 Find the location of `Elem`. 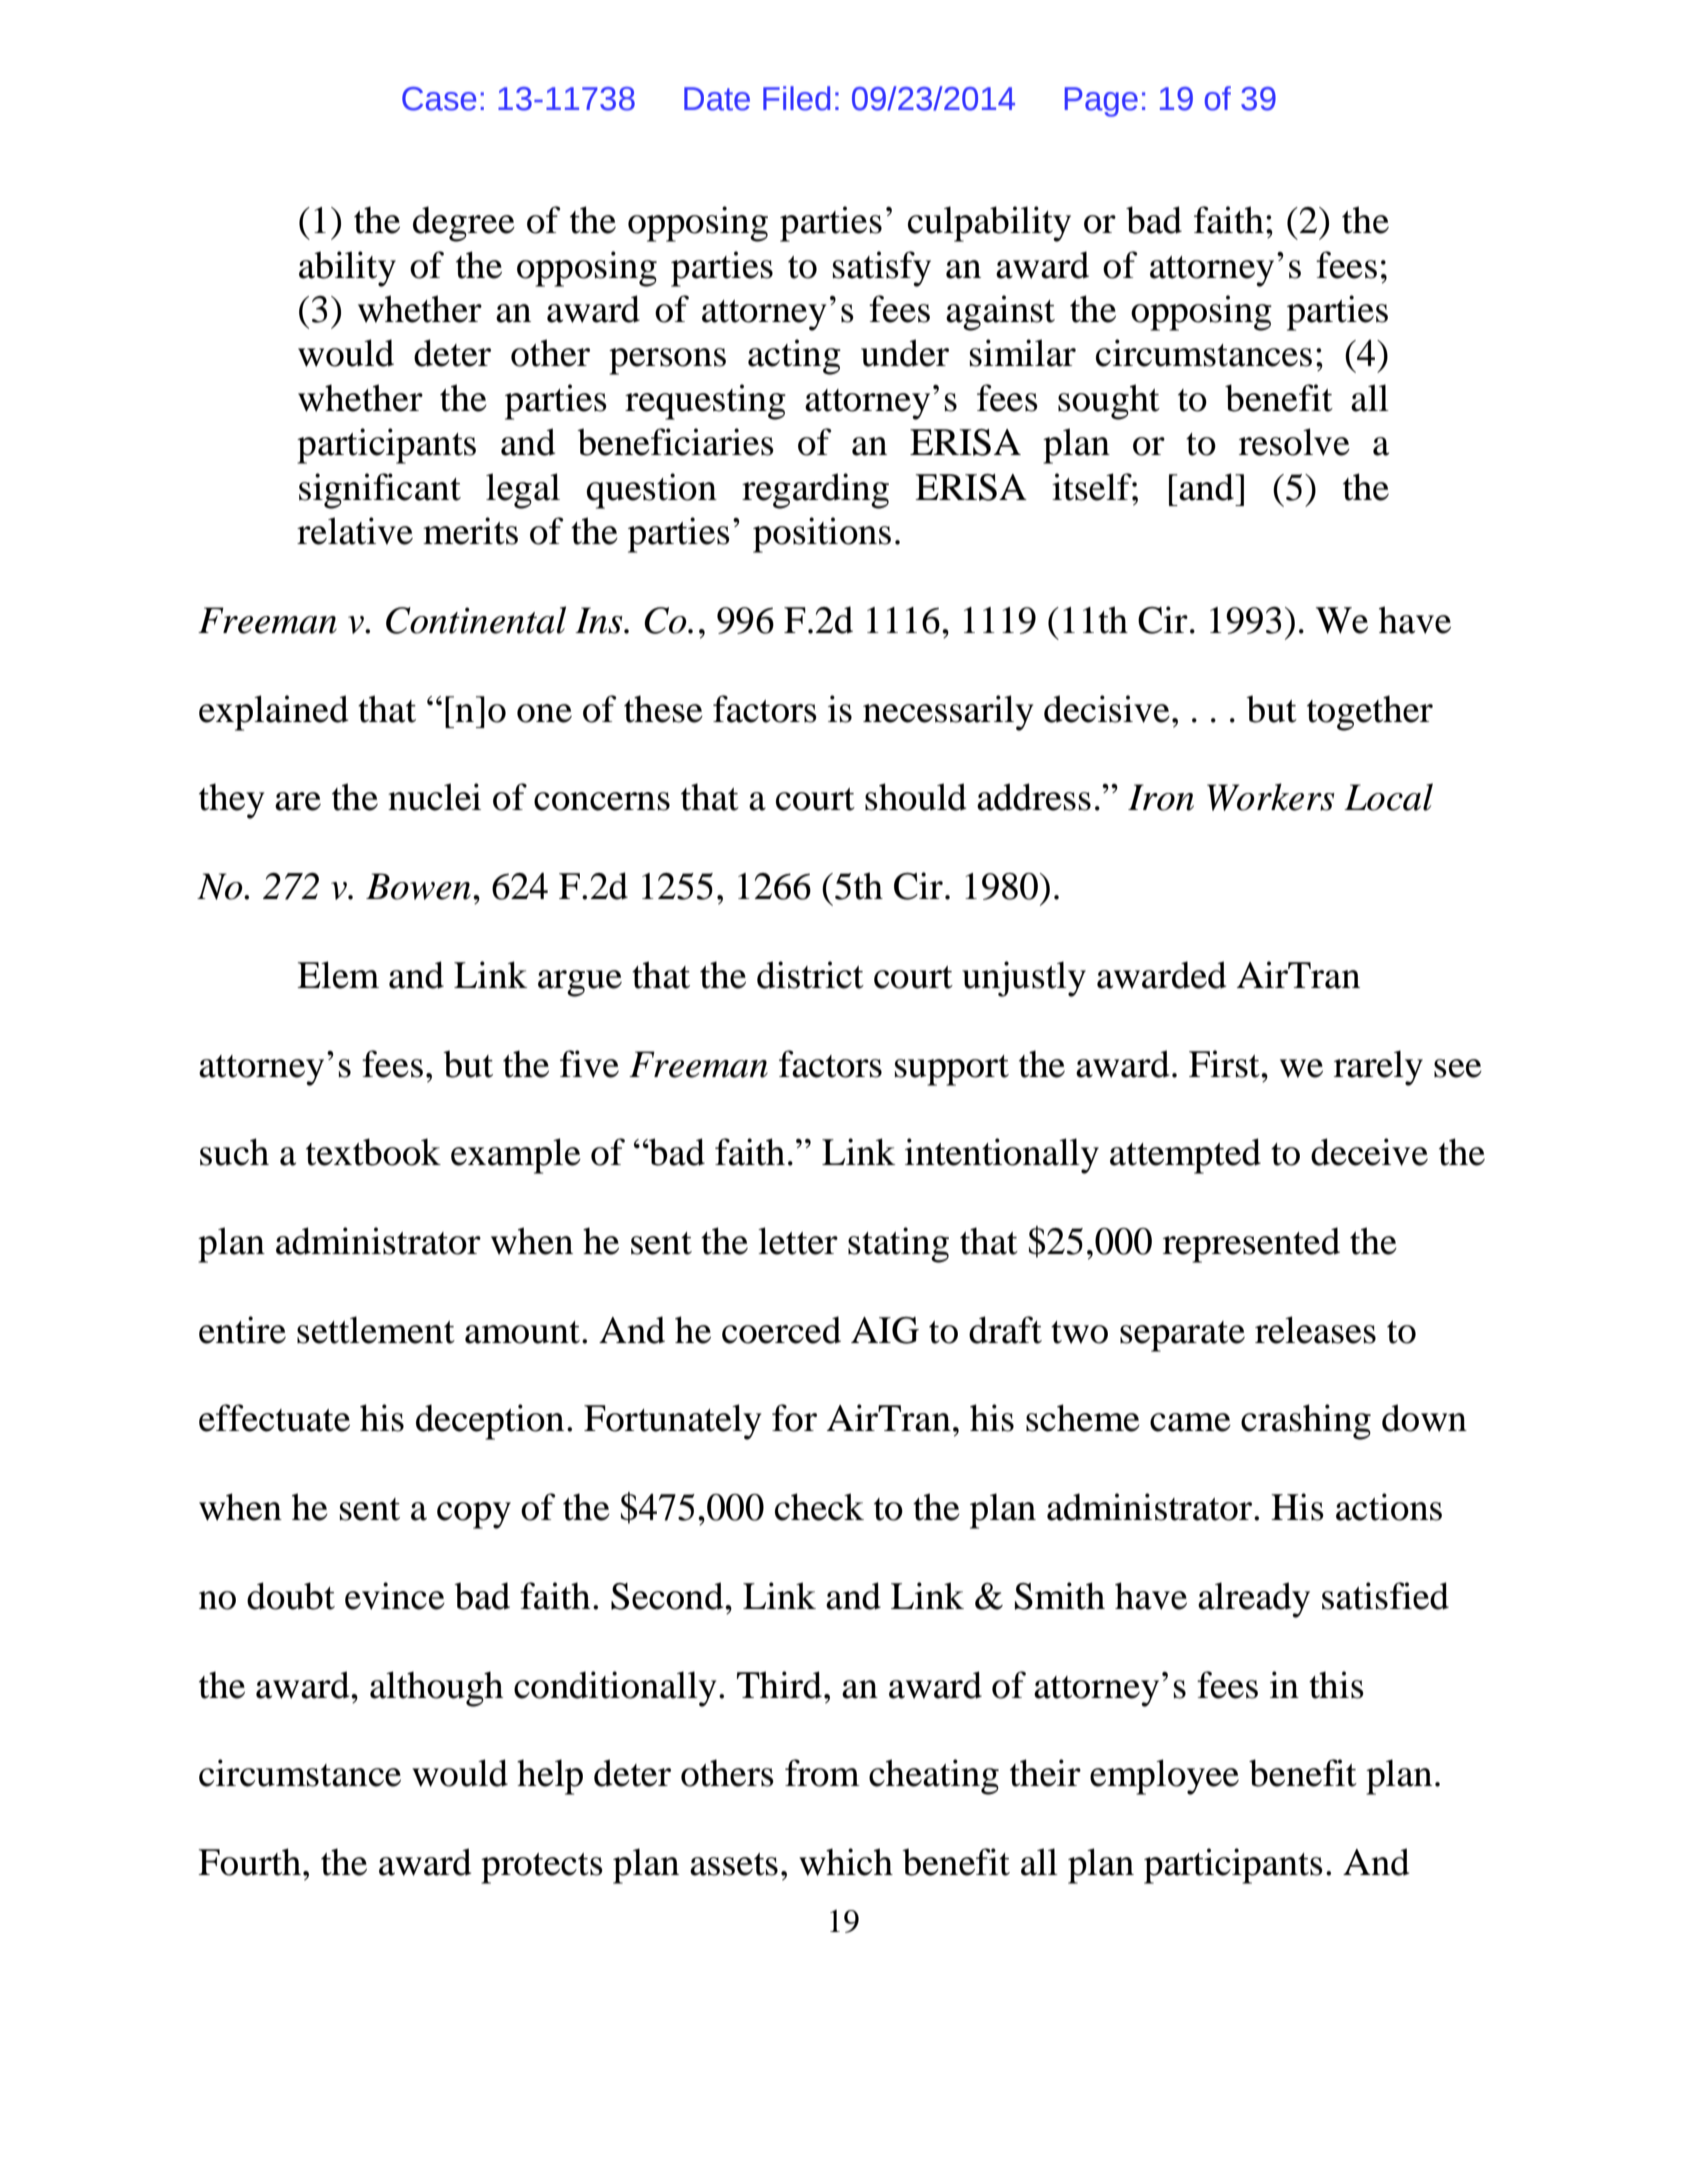

Elem is located at coordinates (338, 975).
